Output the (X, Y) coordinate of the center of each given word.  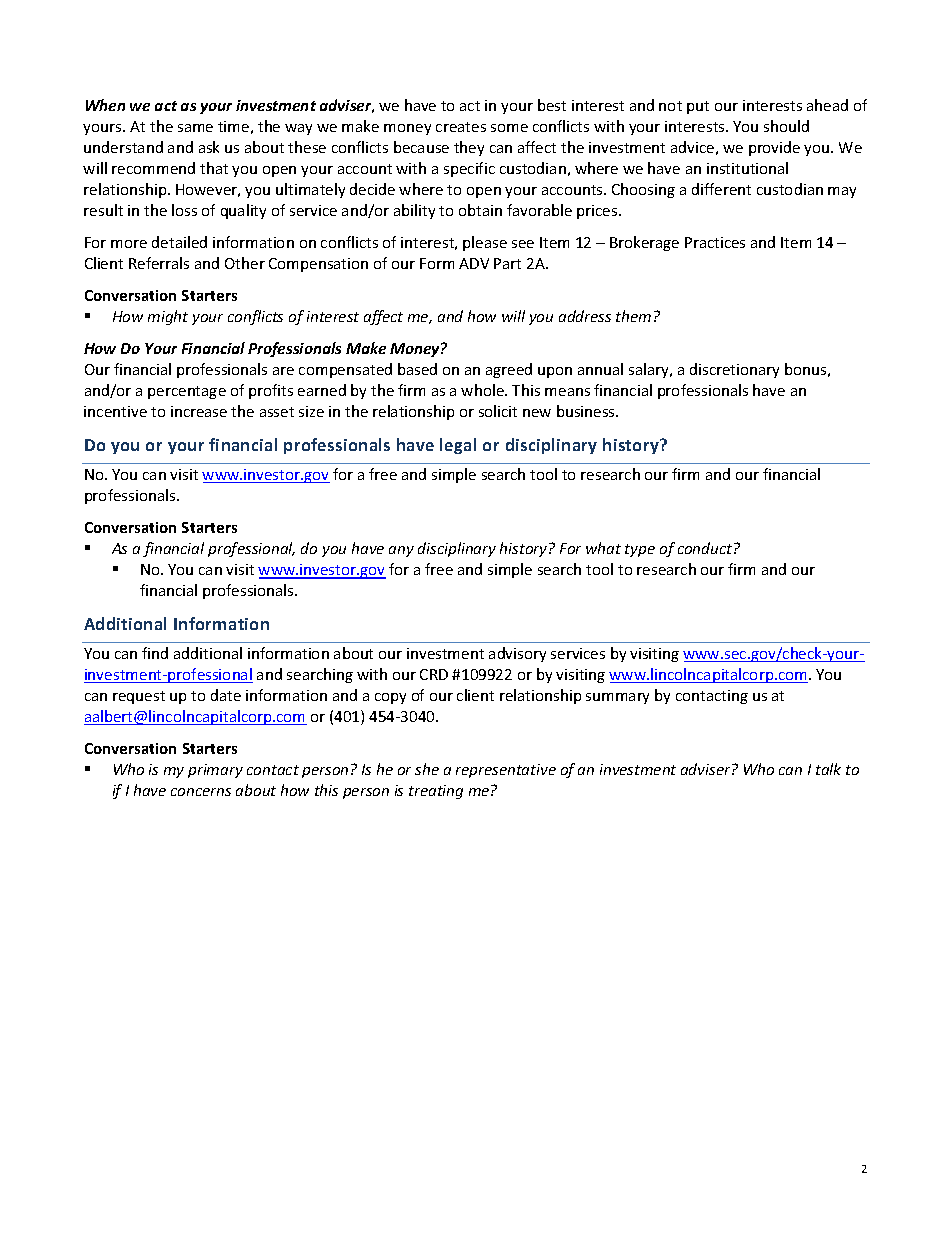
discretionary (734, 370)
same (195, 128)
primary (215, 771)
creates (461, 127)
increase (199, 411)
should (786, 126)
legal (458, 446)
